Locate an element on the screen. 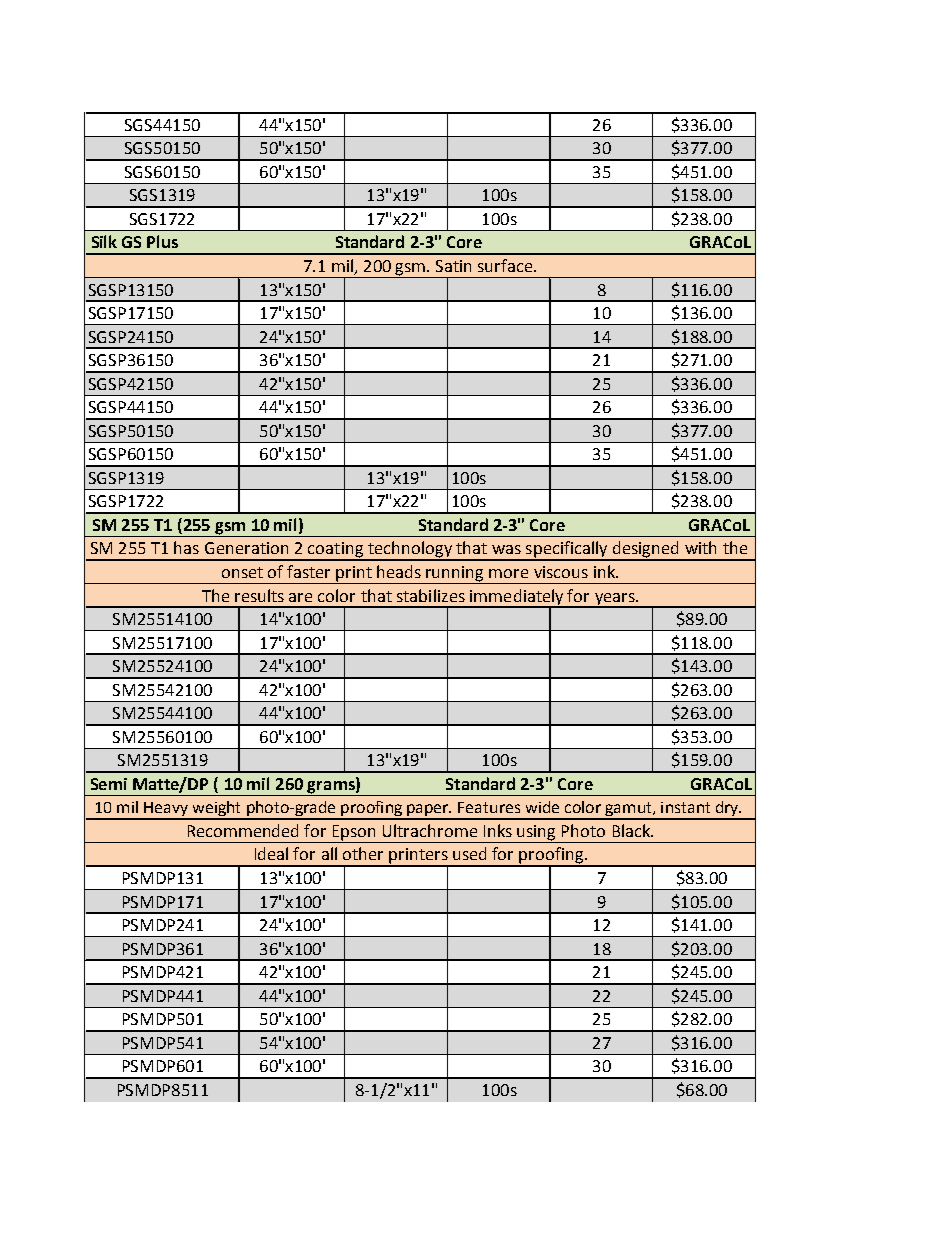  Ultrachrome is located at coordinates (430, 830).
